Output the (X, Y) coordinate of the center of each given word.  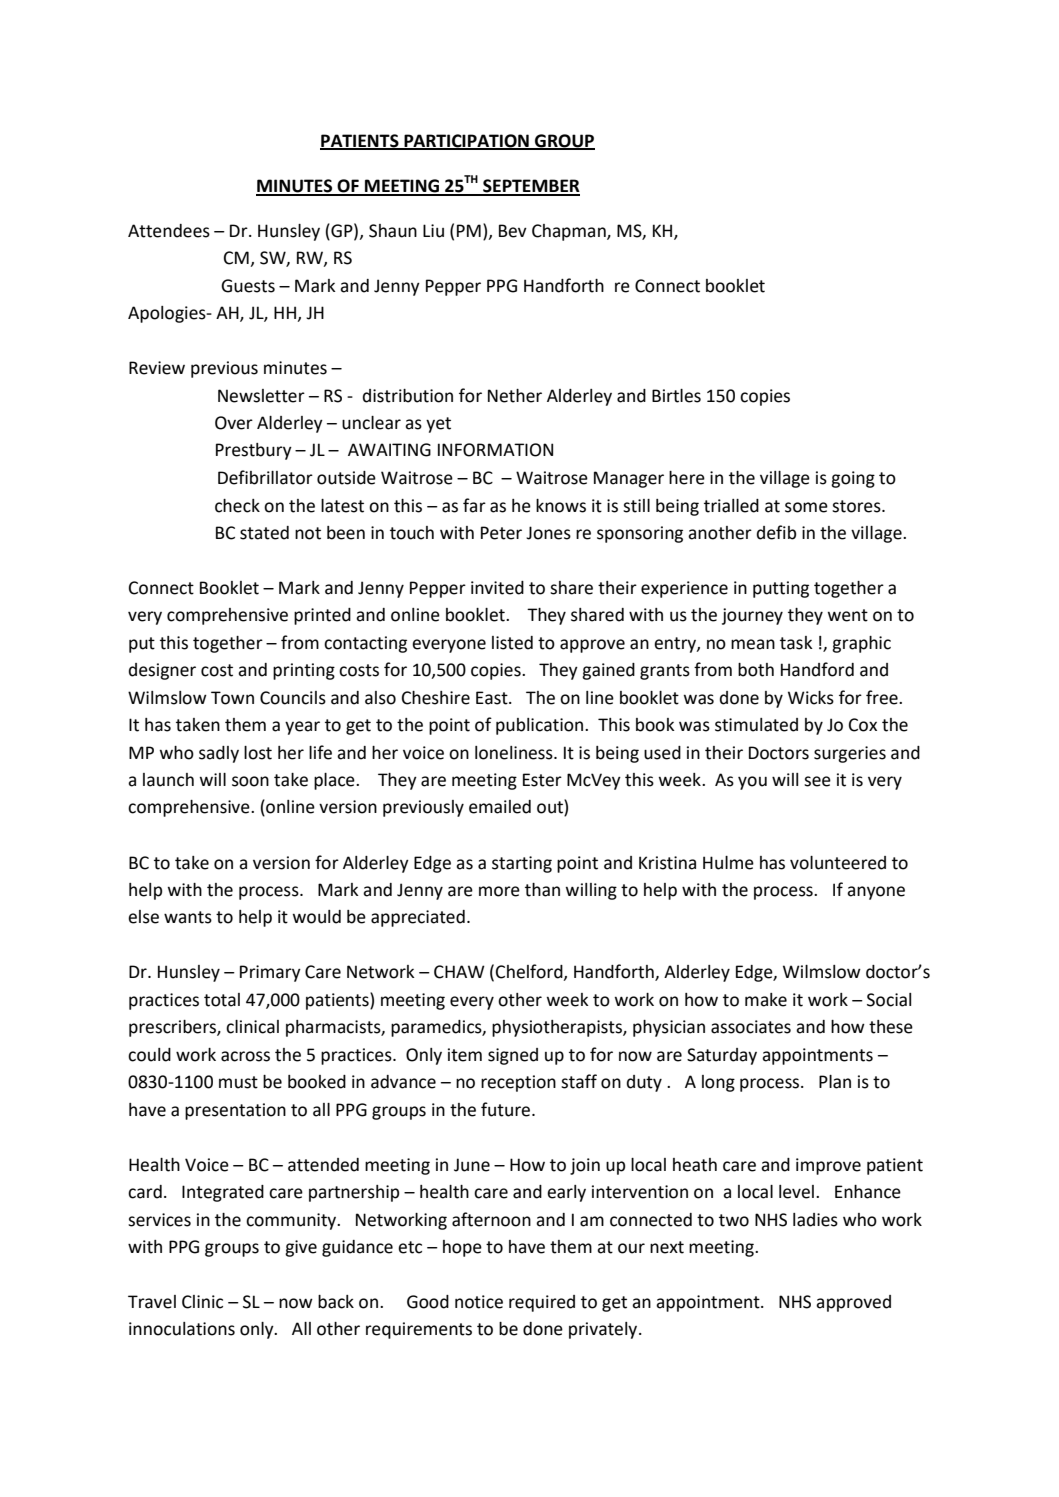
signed (513, 1056)
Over (234, 423)
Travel (152, 1302)
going (853, 479)
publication (539, 726)
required (542, 1303)
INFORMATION (495, 450)
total (222, 1000)
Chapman (570, 232)
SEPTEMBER (530, 187)
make (766, 1000)
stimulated (756, 725)
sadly (219, 754)
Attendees (169, 231)
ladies (815, 1220)
